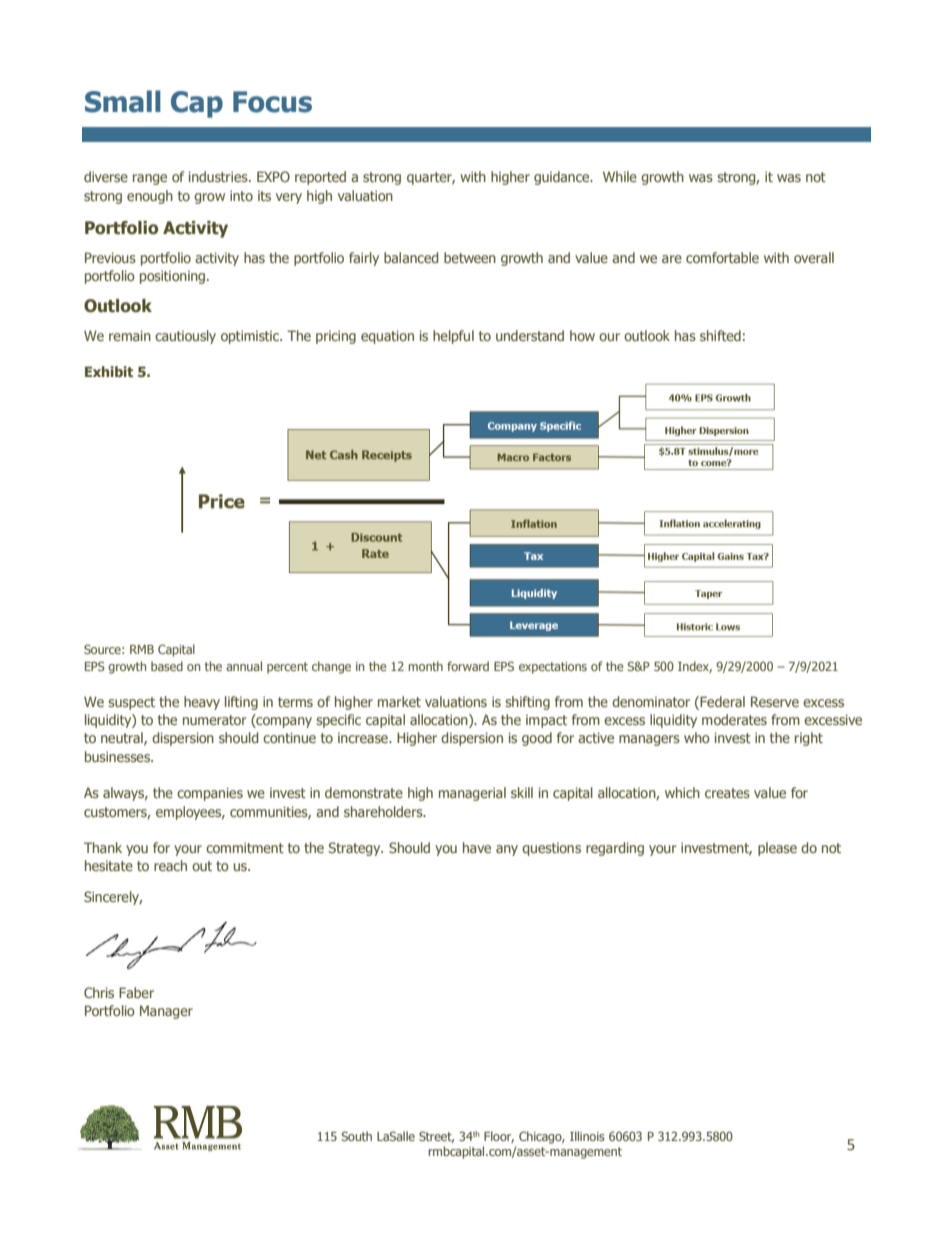 Image resolution: width=952 pixels, height=1233 pixels. What do you see at coordinates (587, 1136) in the screenshot?
I see `Illinois` at bounding box center [587, 1136].
